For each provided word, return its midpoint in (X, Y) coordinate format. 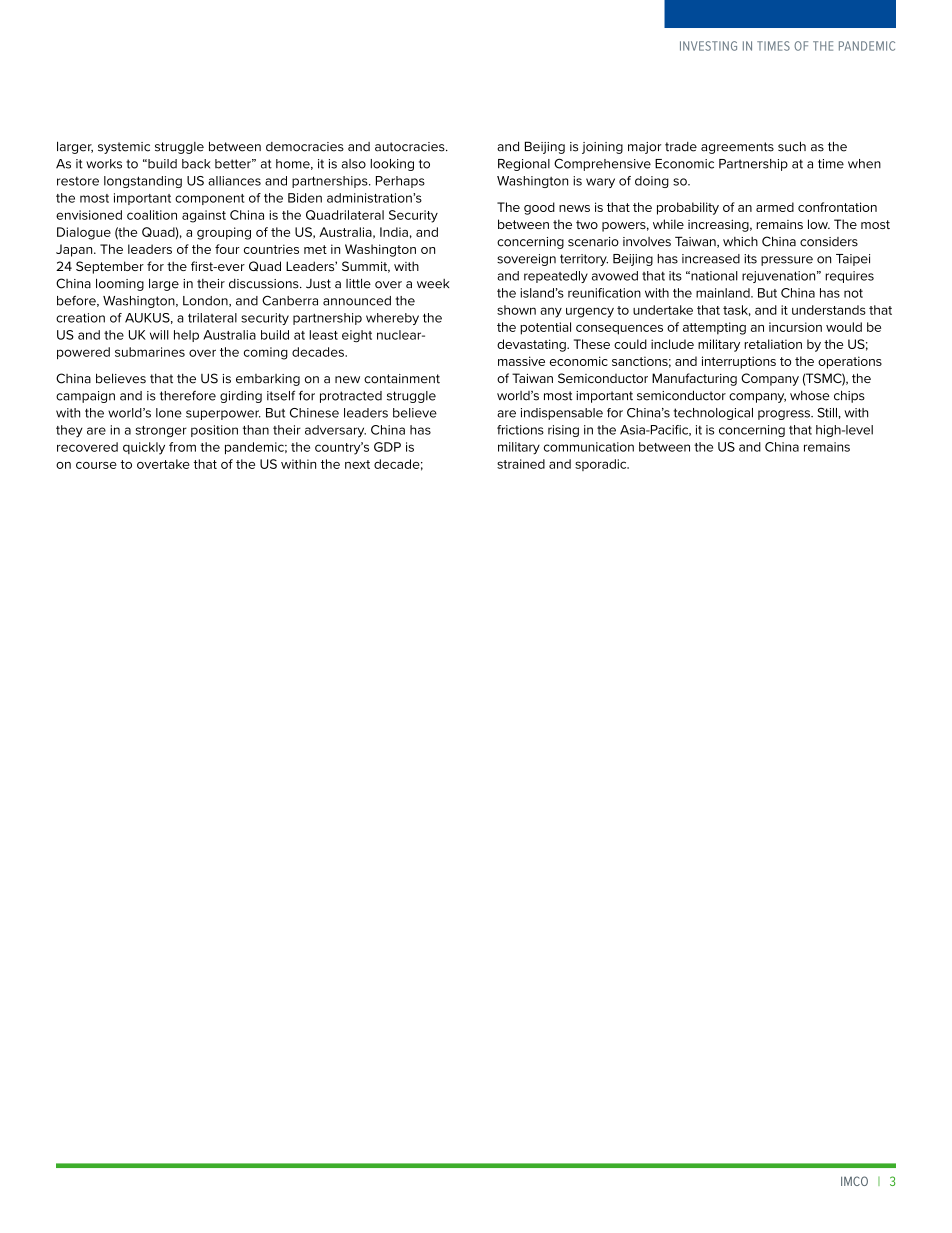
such (792, 146)
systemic (124, 148)
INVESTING (708, 46)
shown (516, 310)
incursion (795, 327)
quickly (144, 448)
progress (785, 415)
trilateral (212, 318)
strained (521, 464)
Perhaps (400, 182)
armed (775, 207)
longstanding (143, 182)
